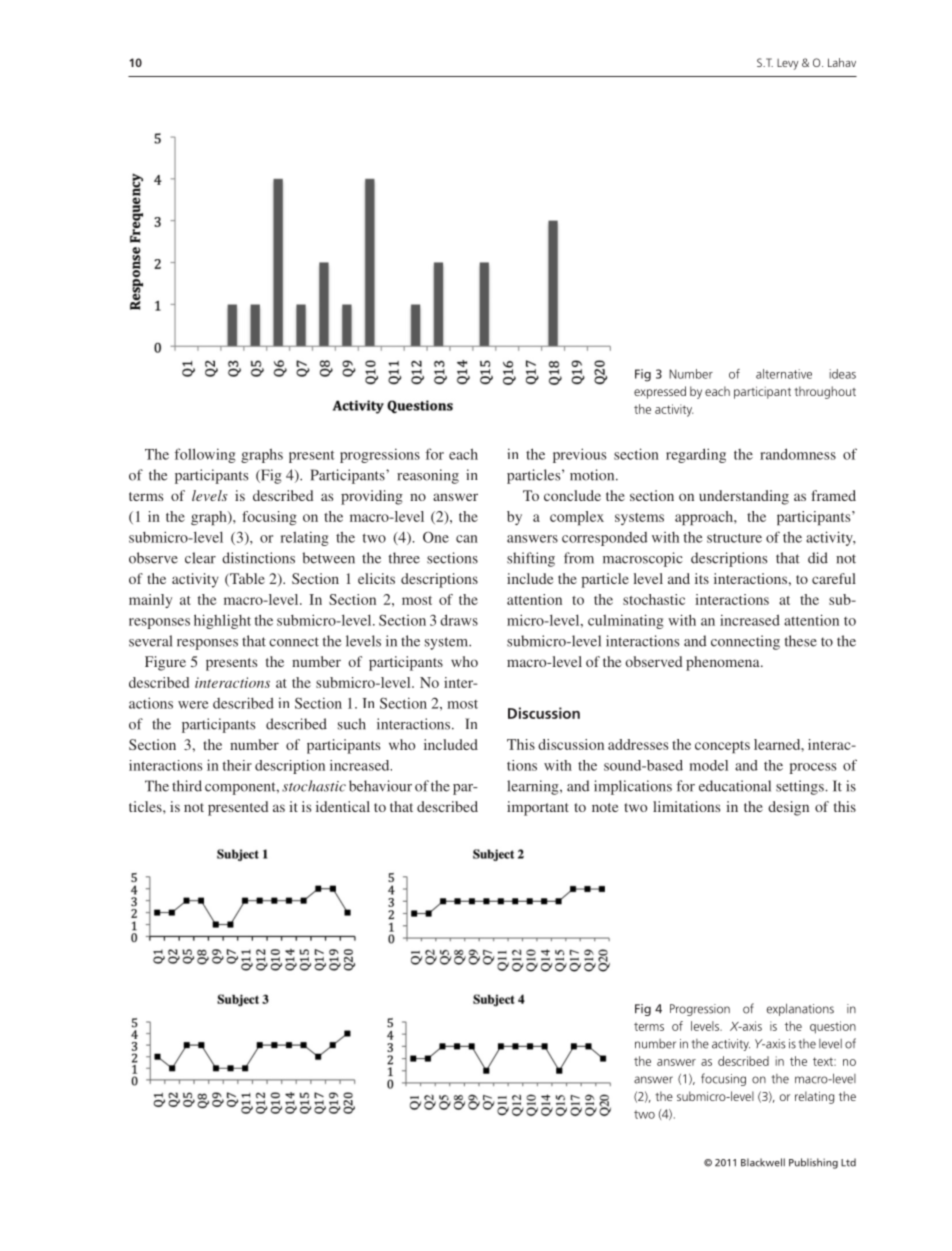 This image has height=1251, width=952. I want to click on alternative, so click(784, 374).
